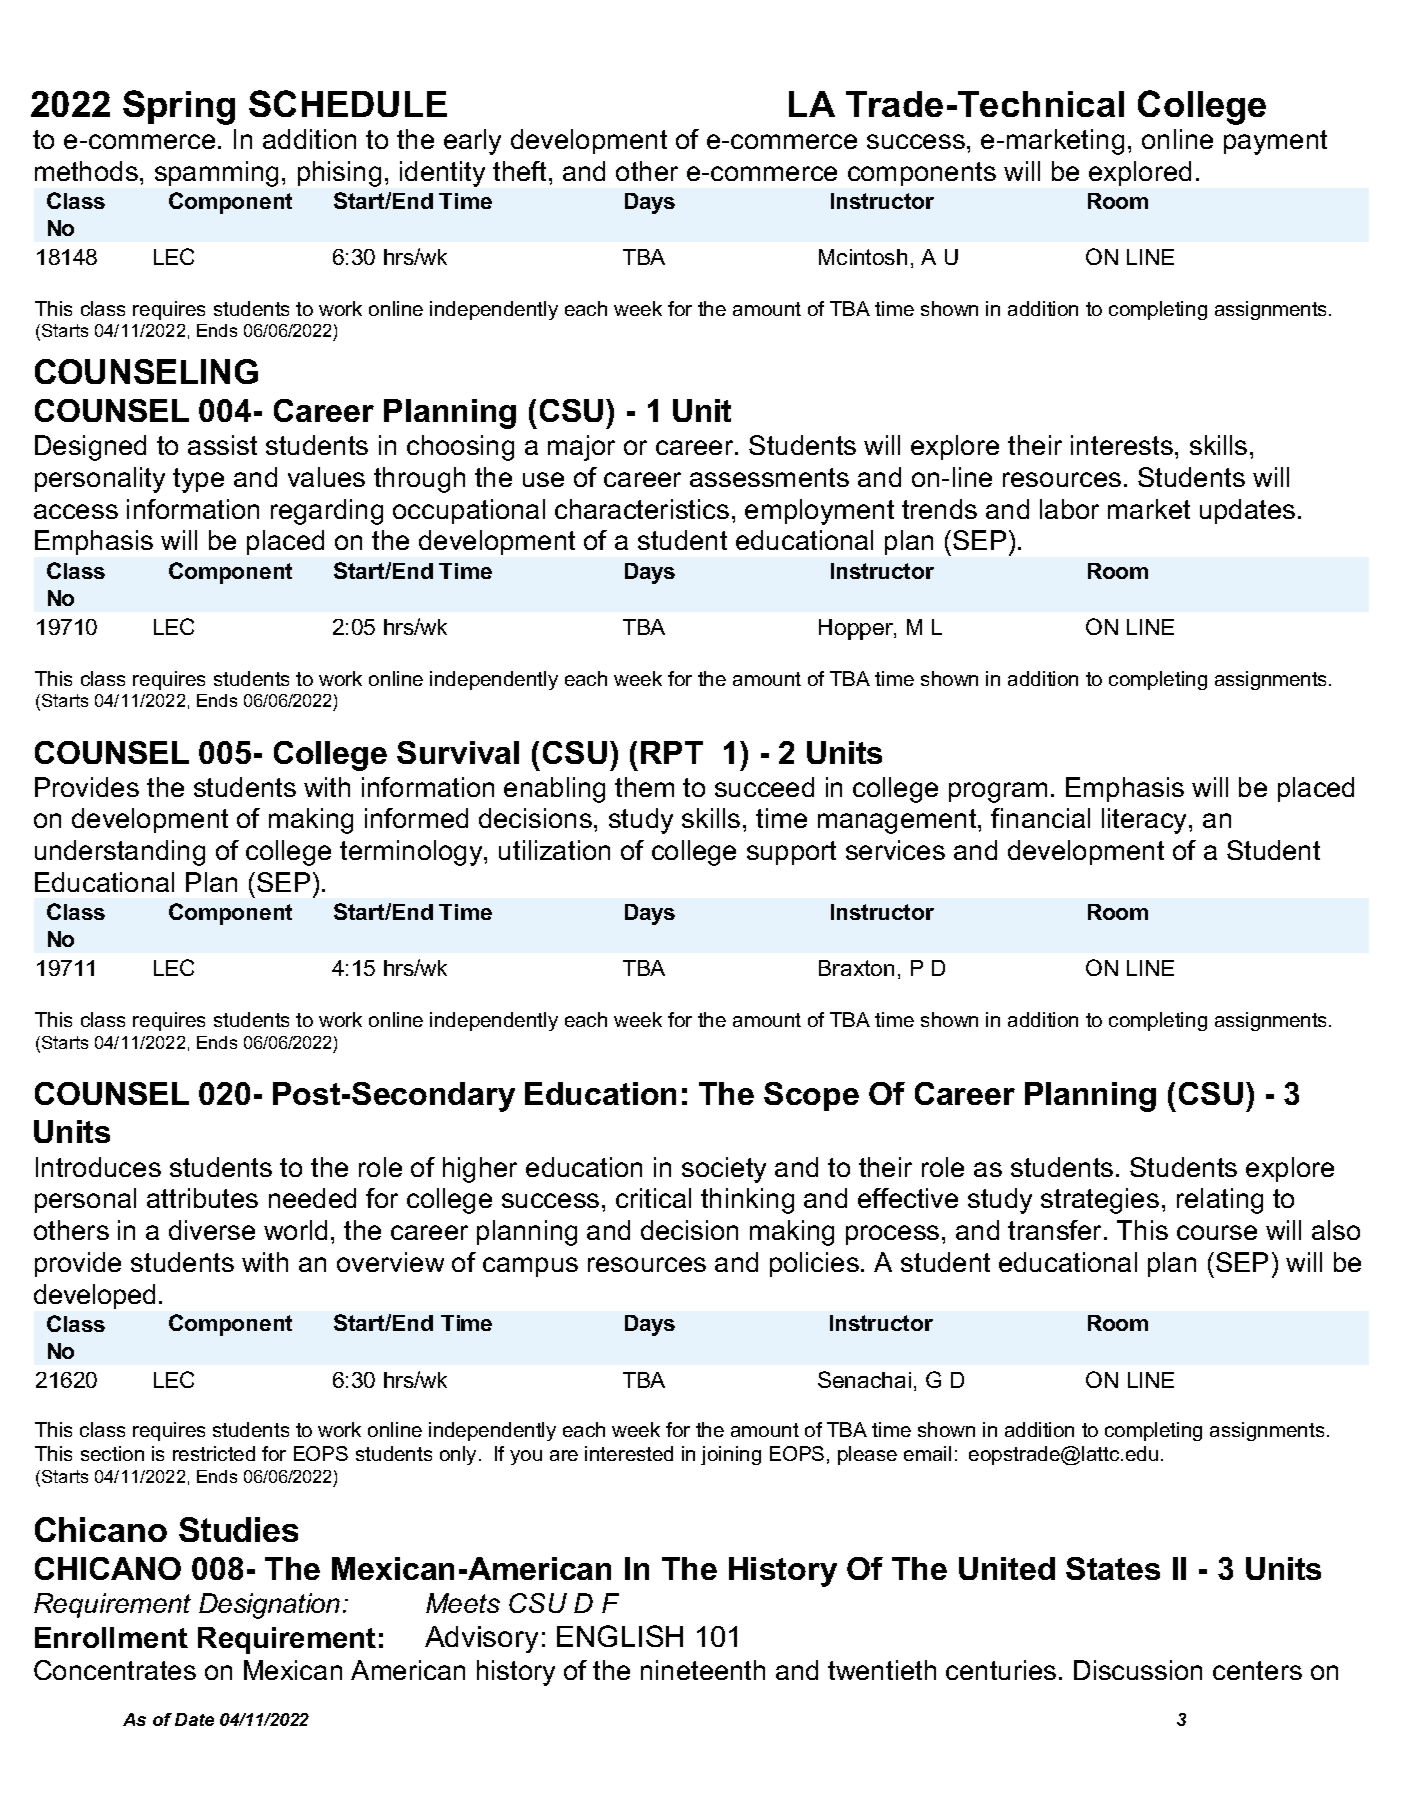 The width and height of the document is (1403, 1815). I want to click on theft, so click(519, 171).
